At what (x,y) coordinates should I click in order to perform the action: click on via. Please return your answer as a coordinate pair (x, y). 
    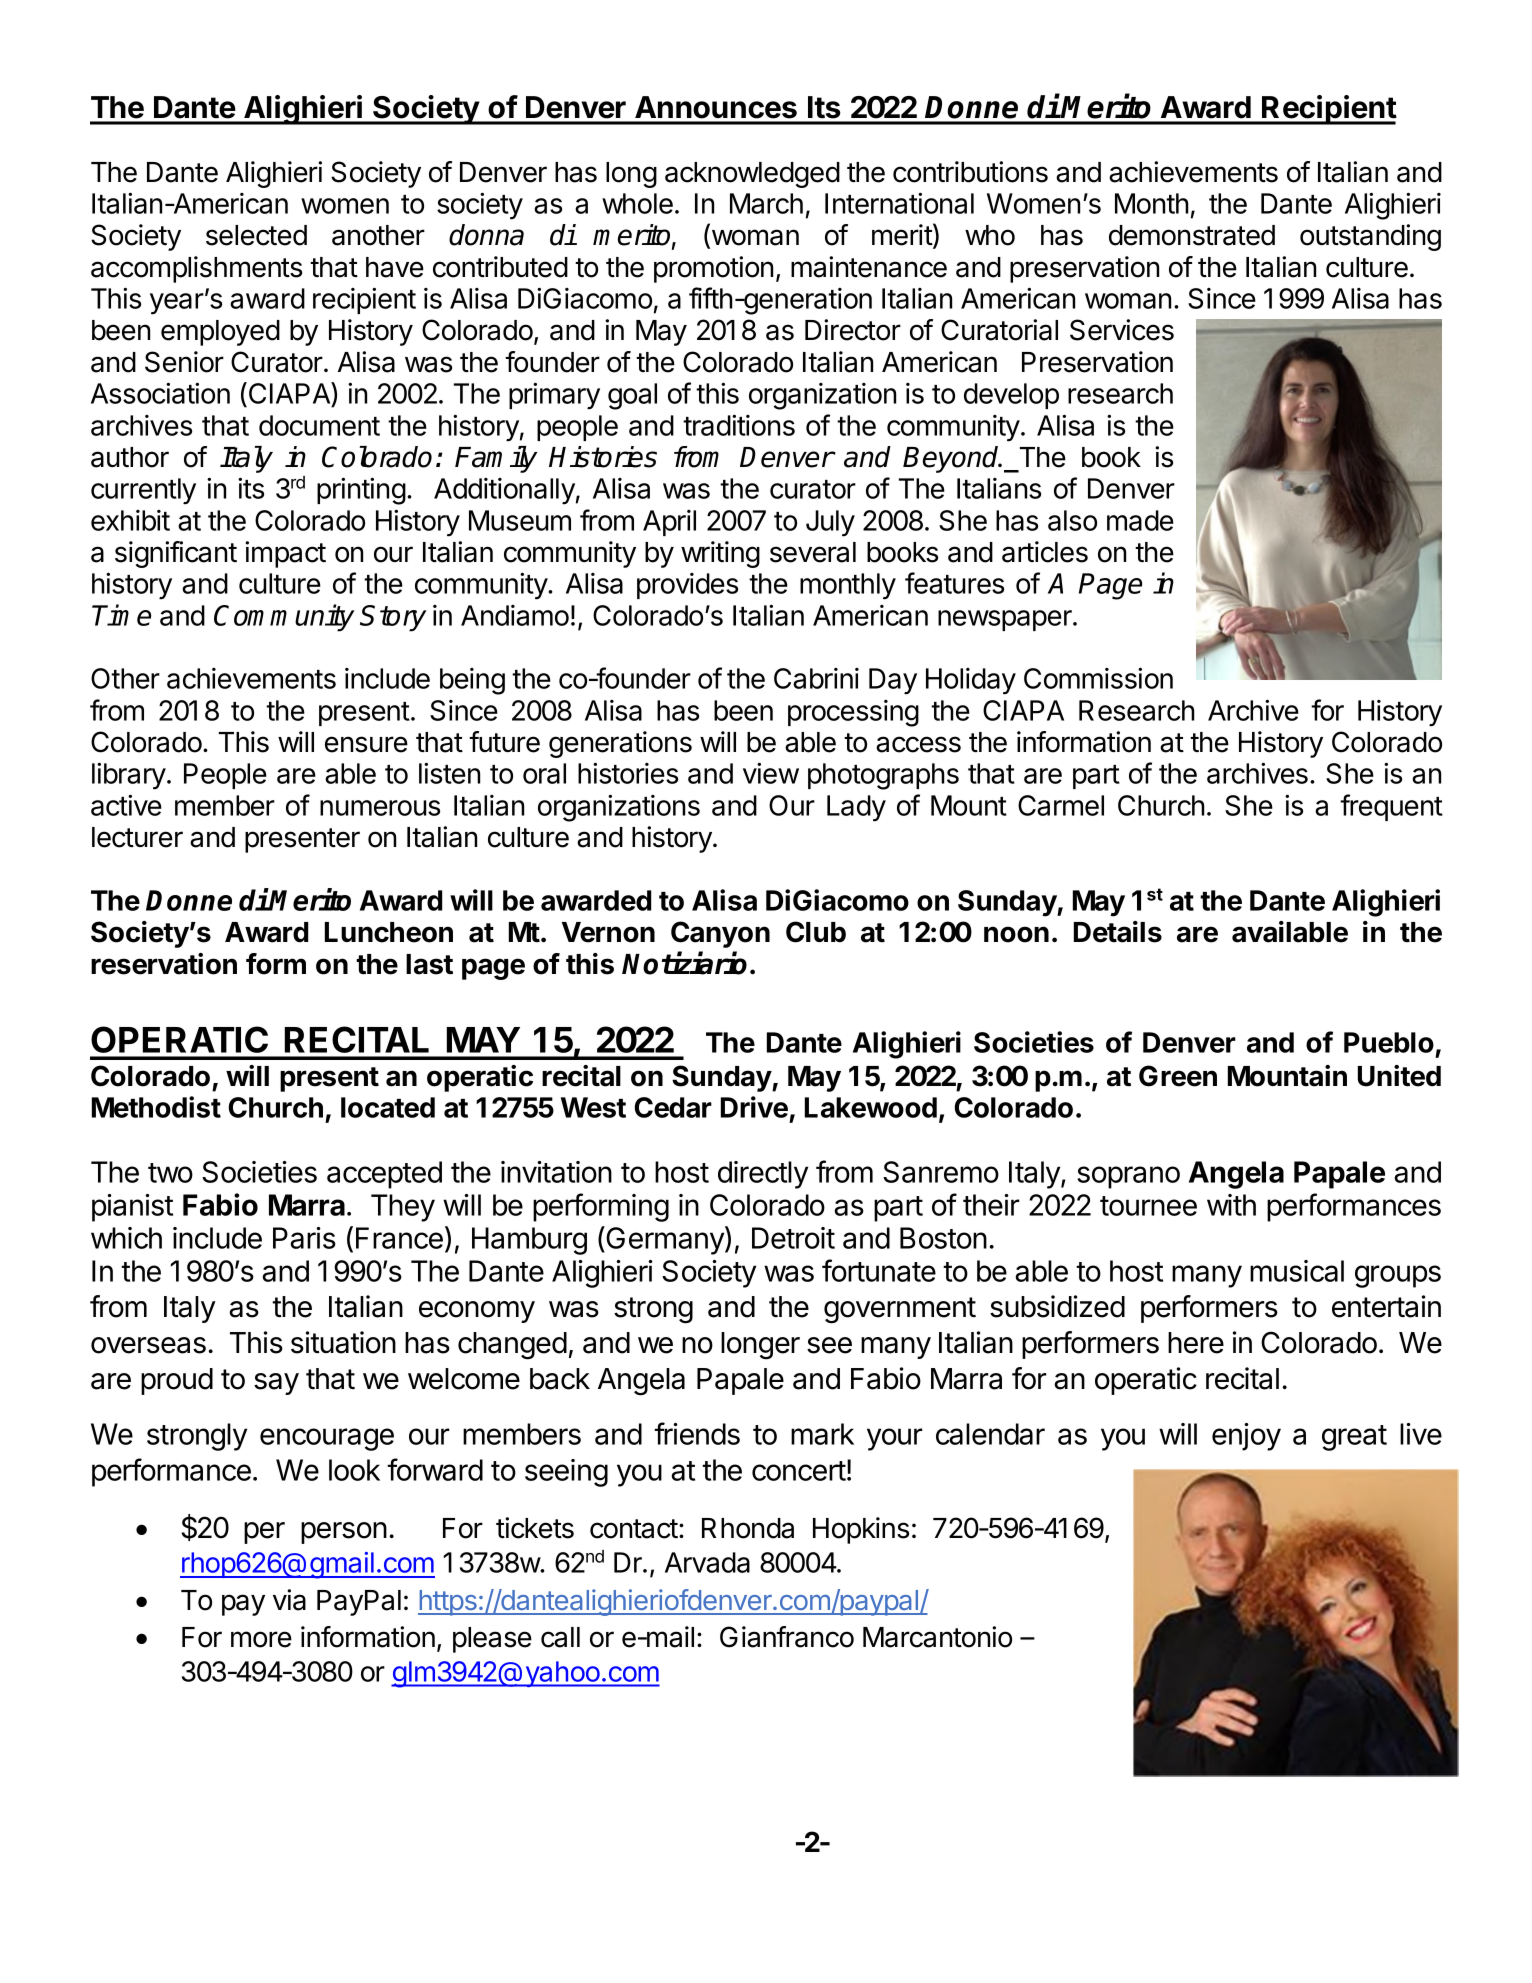
    Looking at the image, I should click on (289, 1600).
